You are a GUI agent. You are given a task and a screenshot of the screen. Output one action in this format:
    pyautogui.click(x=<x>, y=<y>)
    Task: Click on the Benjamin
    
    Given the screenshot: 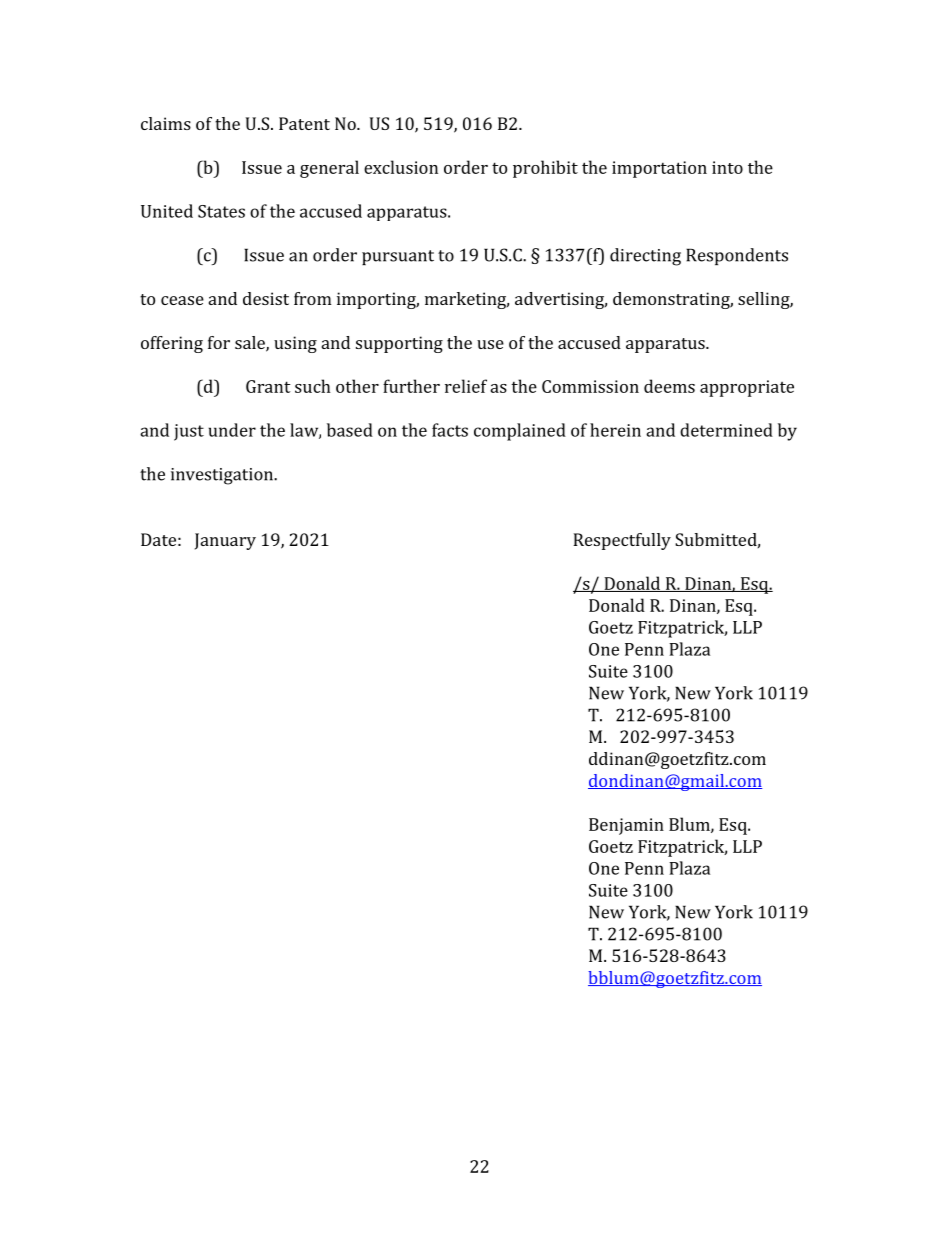 What is the action you would take?
    pyautogui.click(x=626, y=826)
